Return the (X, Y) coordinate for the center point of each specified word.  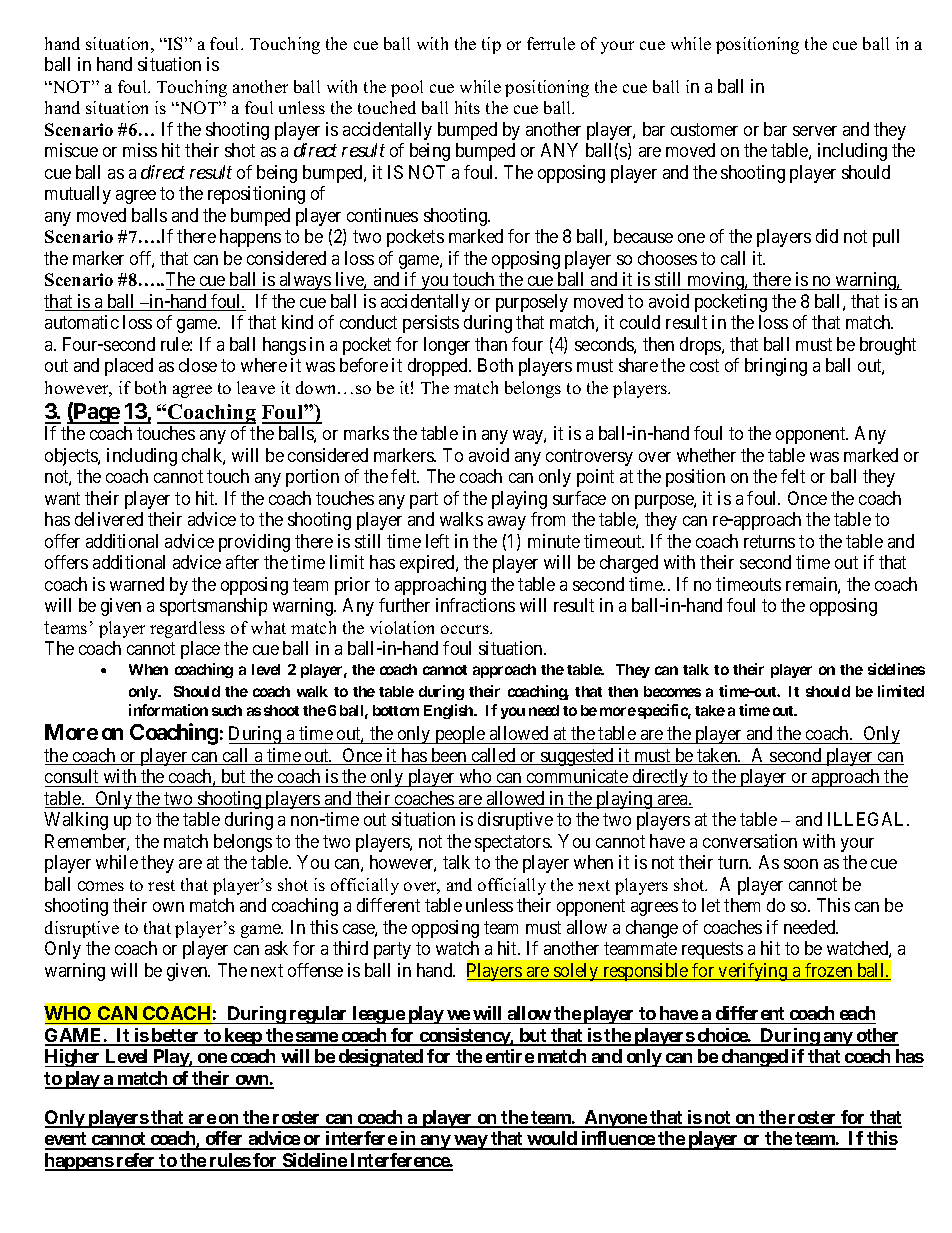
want (62, 498)
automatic (82, 322)
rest (161, 885)
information (168, 710)
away (507, 523)
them (742, 905)
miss (140, 150)
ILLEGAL (868, 819)
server (815, 131)
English (450, 711)
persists (431, 324)
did (827, 236)
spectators (513, 843)
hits (467, 107)
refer (136, 1161)
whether (706, 455)
